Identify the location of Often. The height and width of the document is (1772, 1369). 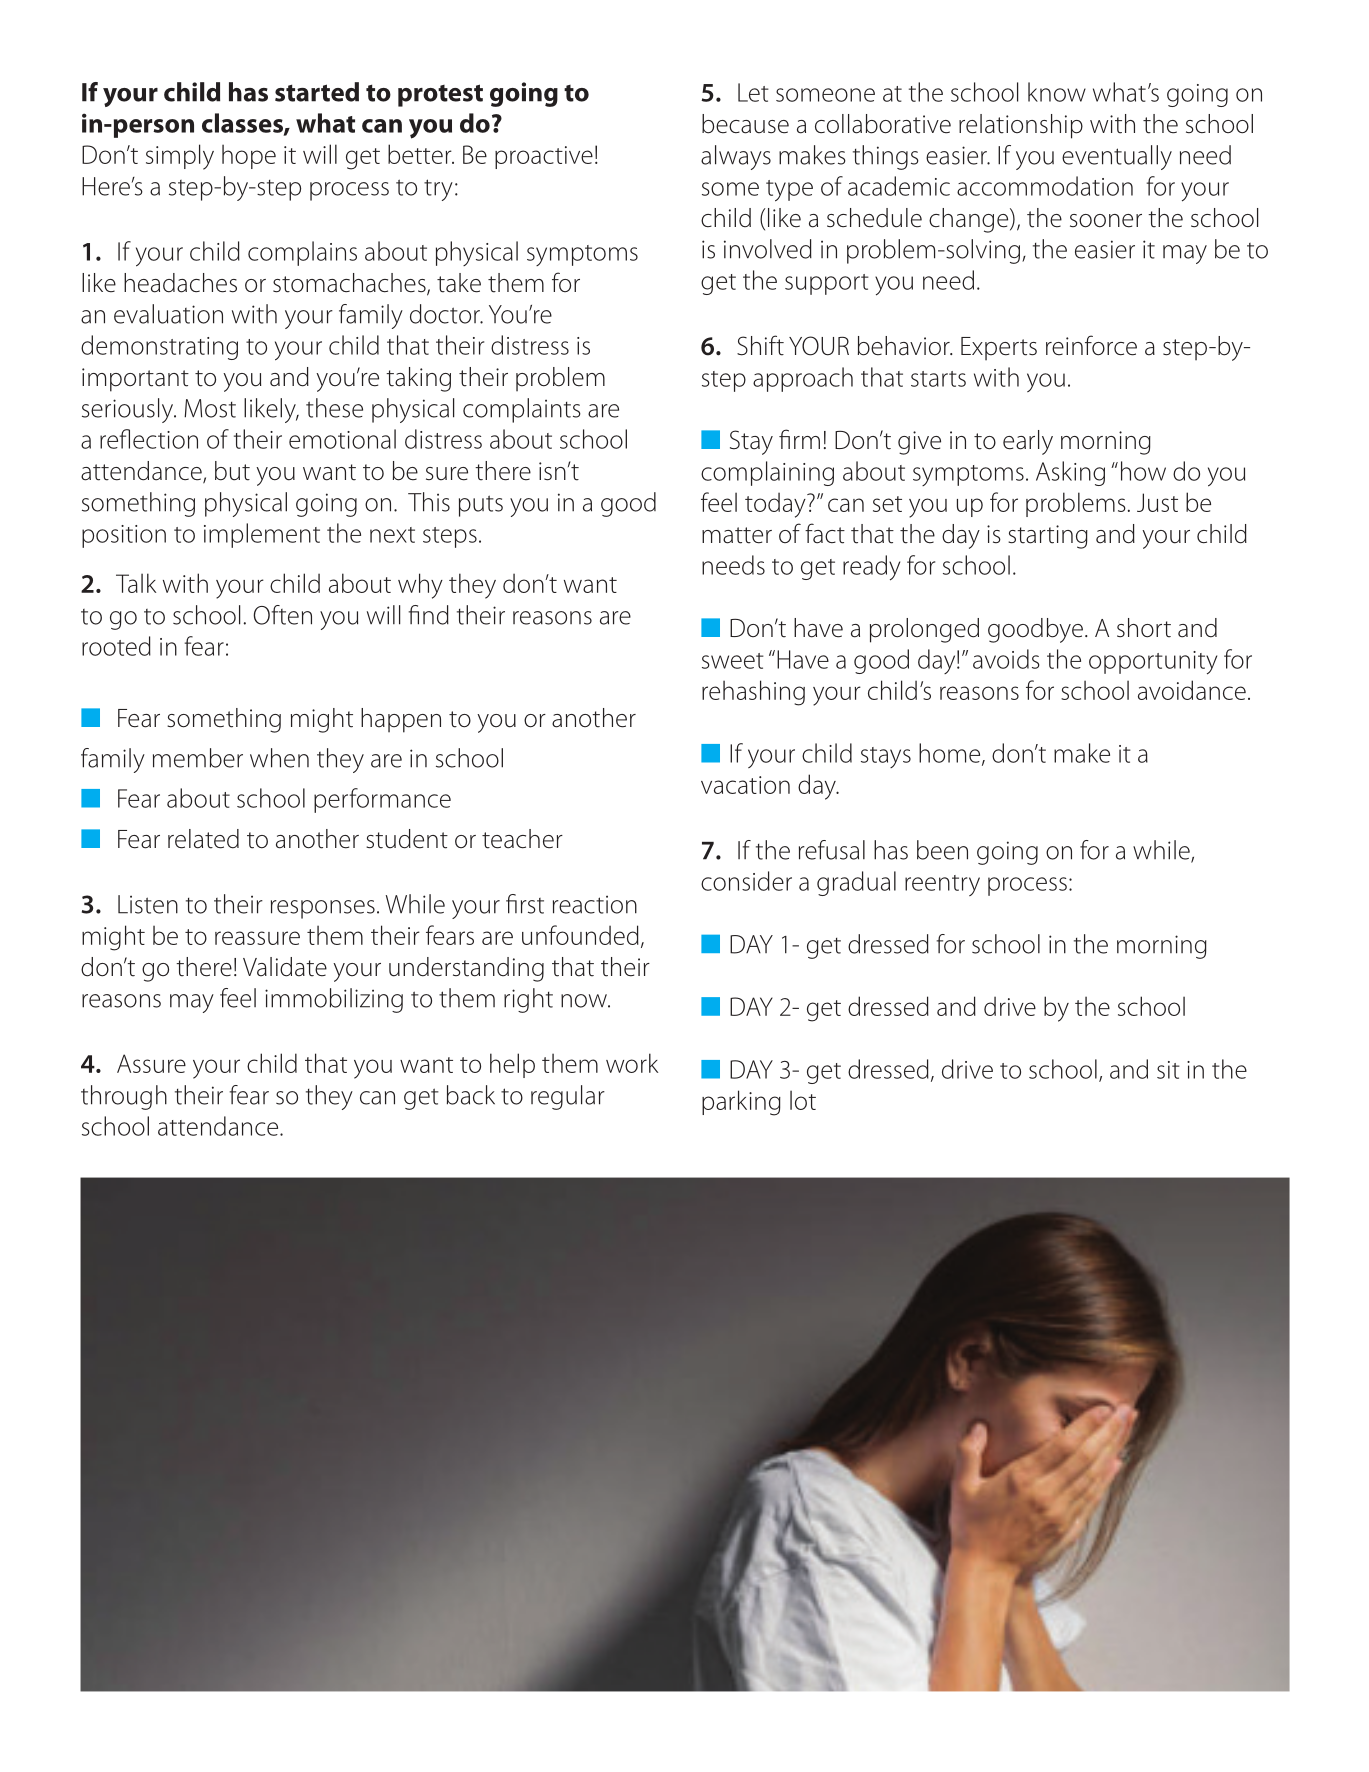
(282, 615).
